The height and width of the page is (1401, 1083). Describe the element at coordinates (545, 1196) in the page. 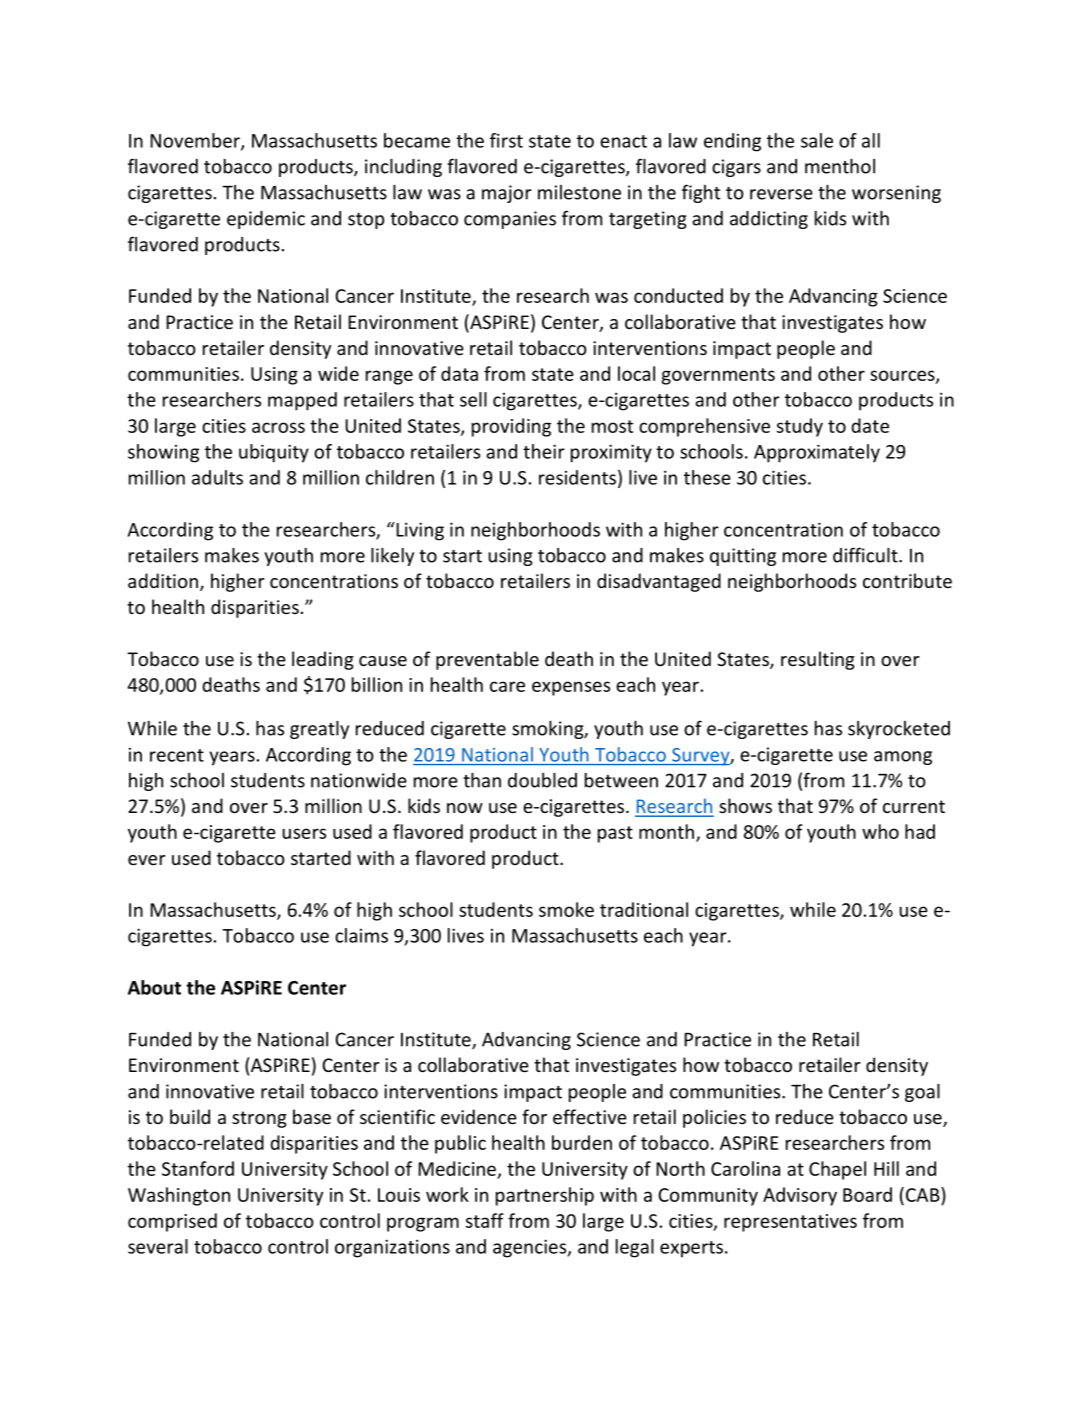

I see `partnership` at that location.
